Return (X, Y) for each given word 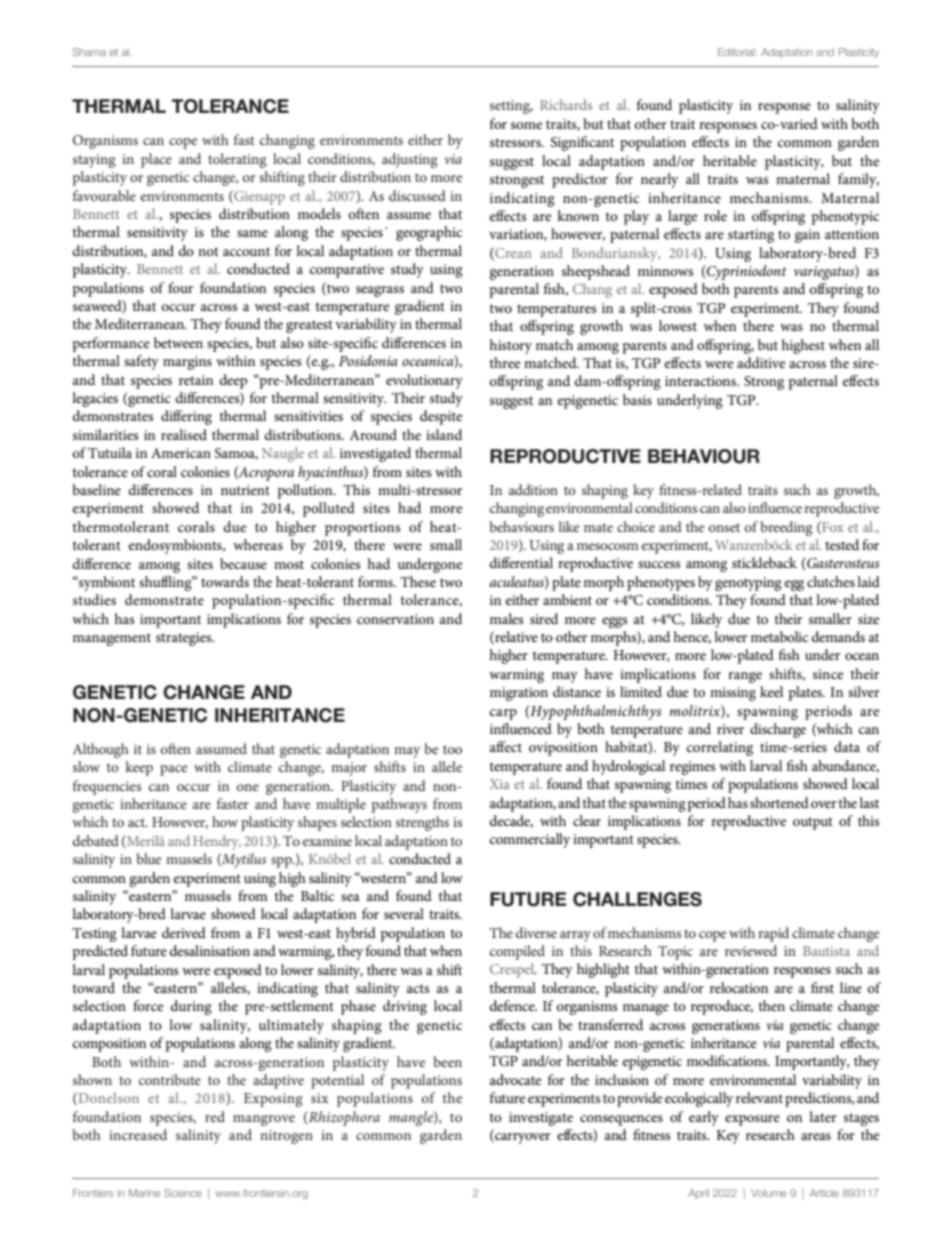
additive (761, 362)
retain (196, 380)
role (715, 215)
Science (183, 1193)
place (156, 160)
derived (184, 932)
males (506, 618)
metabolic (779, 636)
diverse (536, 932)
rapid (773, 934)
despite (441, 417)
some (526, 125)
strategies (185, 639)
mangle (412, 1118)
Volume (768, 1193)
